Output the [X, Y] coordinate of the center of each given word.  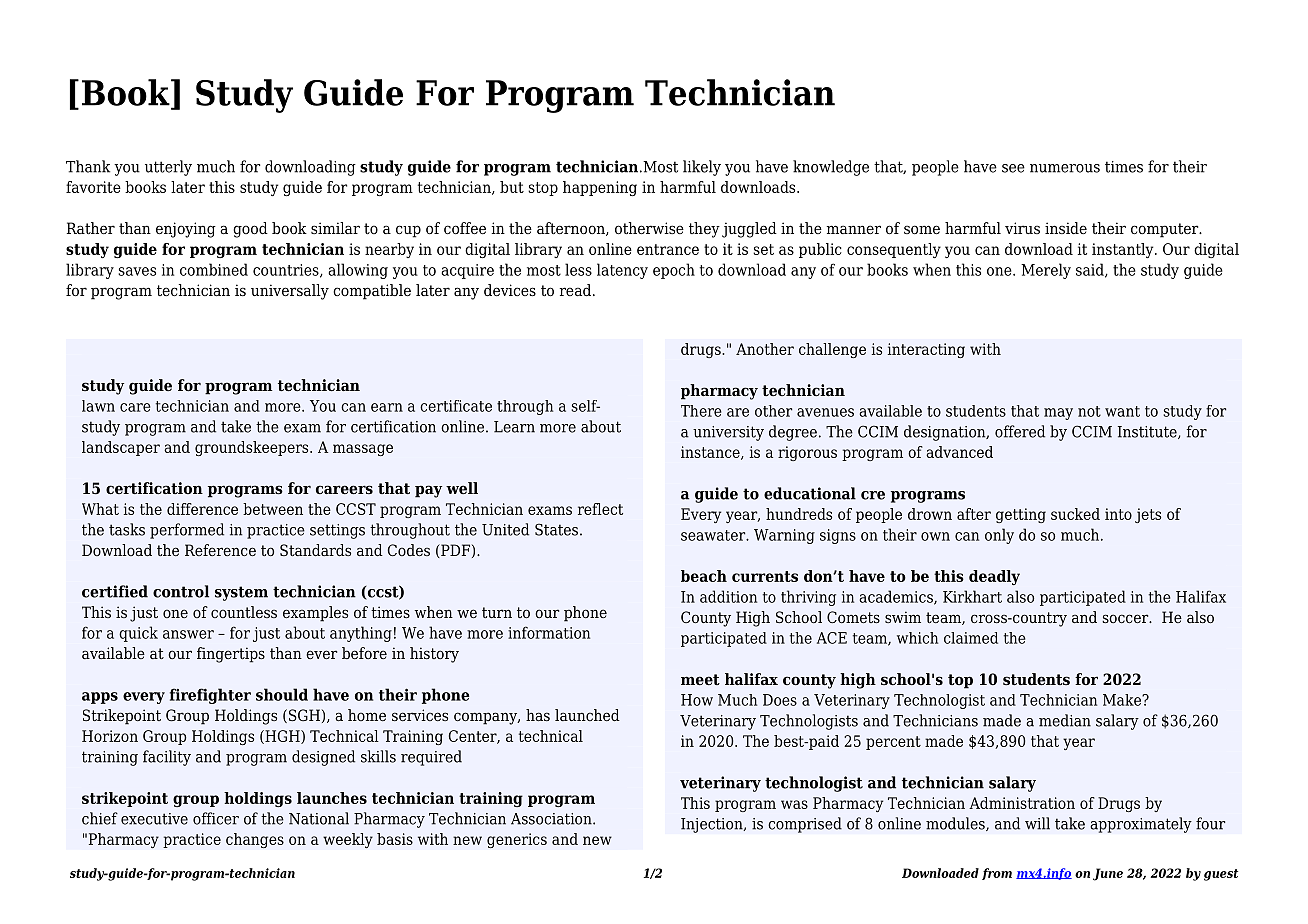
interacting [926, 350]
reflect [600, 509]
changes [255, 840]
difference [202, 509]
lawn [98, 406]
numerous [1065, 168]
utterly [168, 168]
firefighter [210, 696]
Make [1123, 700]
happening [600, 188]
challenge [832, 350]
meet [700, 679]
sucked [1075, 514]
